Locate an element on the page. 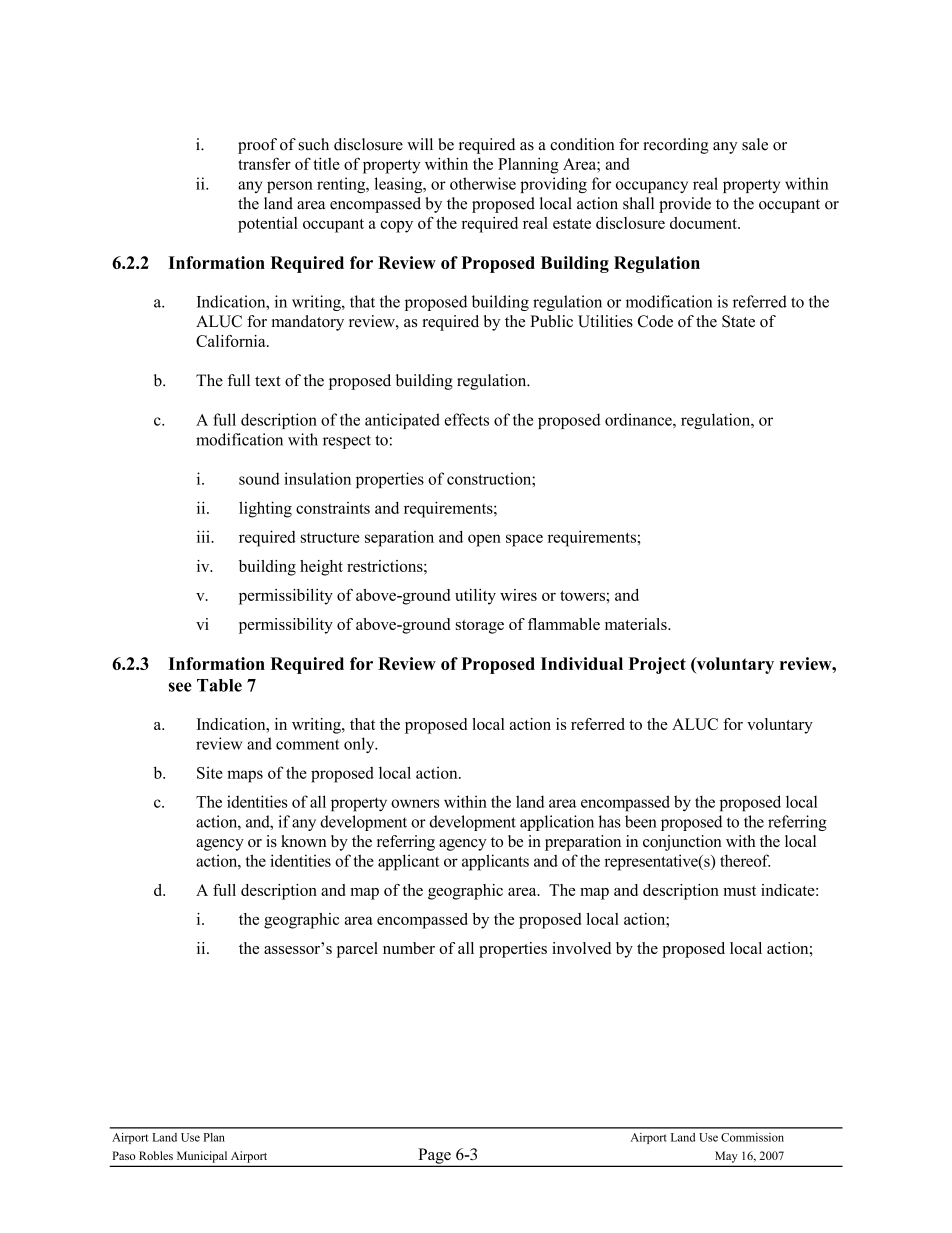 The width and height of the document is (952, 1233). owners is located at coordinates (415, 803).
